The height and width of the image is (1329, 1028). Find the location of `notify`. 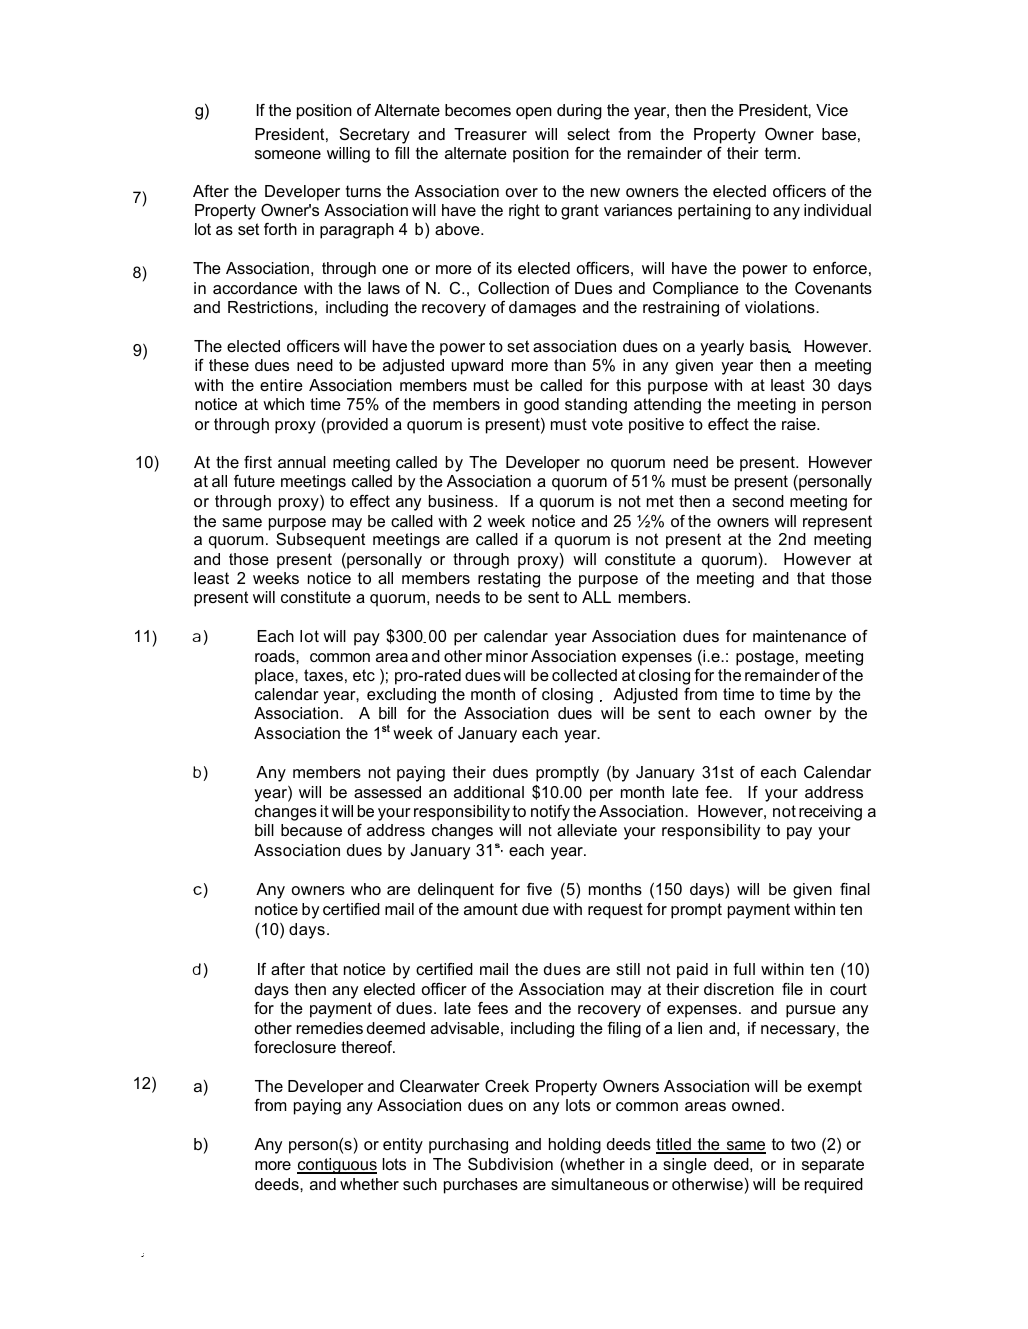

notify is located at coordinates (550, 813).
